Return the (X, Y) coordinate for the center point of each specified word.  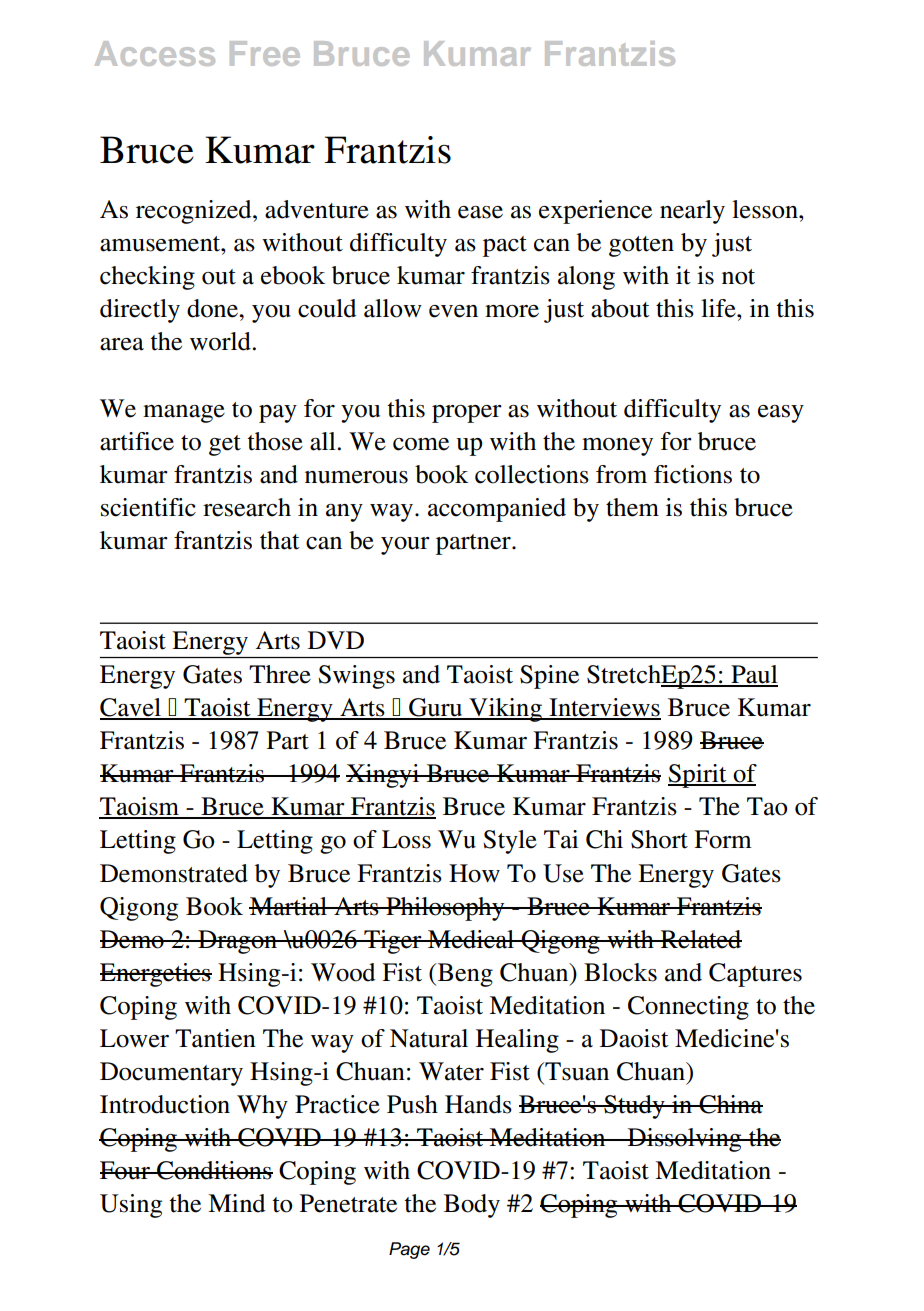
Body (472, 1206)
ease (480, 212)
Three (280, 674)
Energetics (156, 975)
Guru (436, 708)
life (719, 308)
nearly (692, 212)
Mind (236, 1203)
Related (700, 939)
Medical (471, 939)
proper (467, 414)
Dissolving (685, 1140)
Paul (753, 675)
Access (155, 53)
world (220, 341)
